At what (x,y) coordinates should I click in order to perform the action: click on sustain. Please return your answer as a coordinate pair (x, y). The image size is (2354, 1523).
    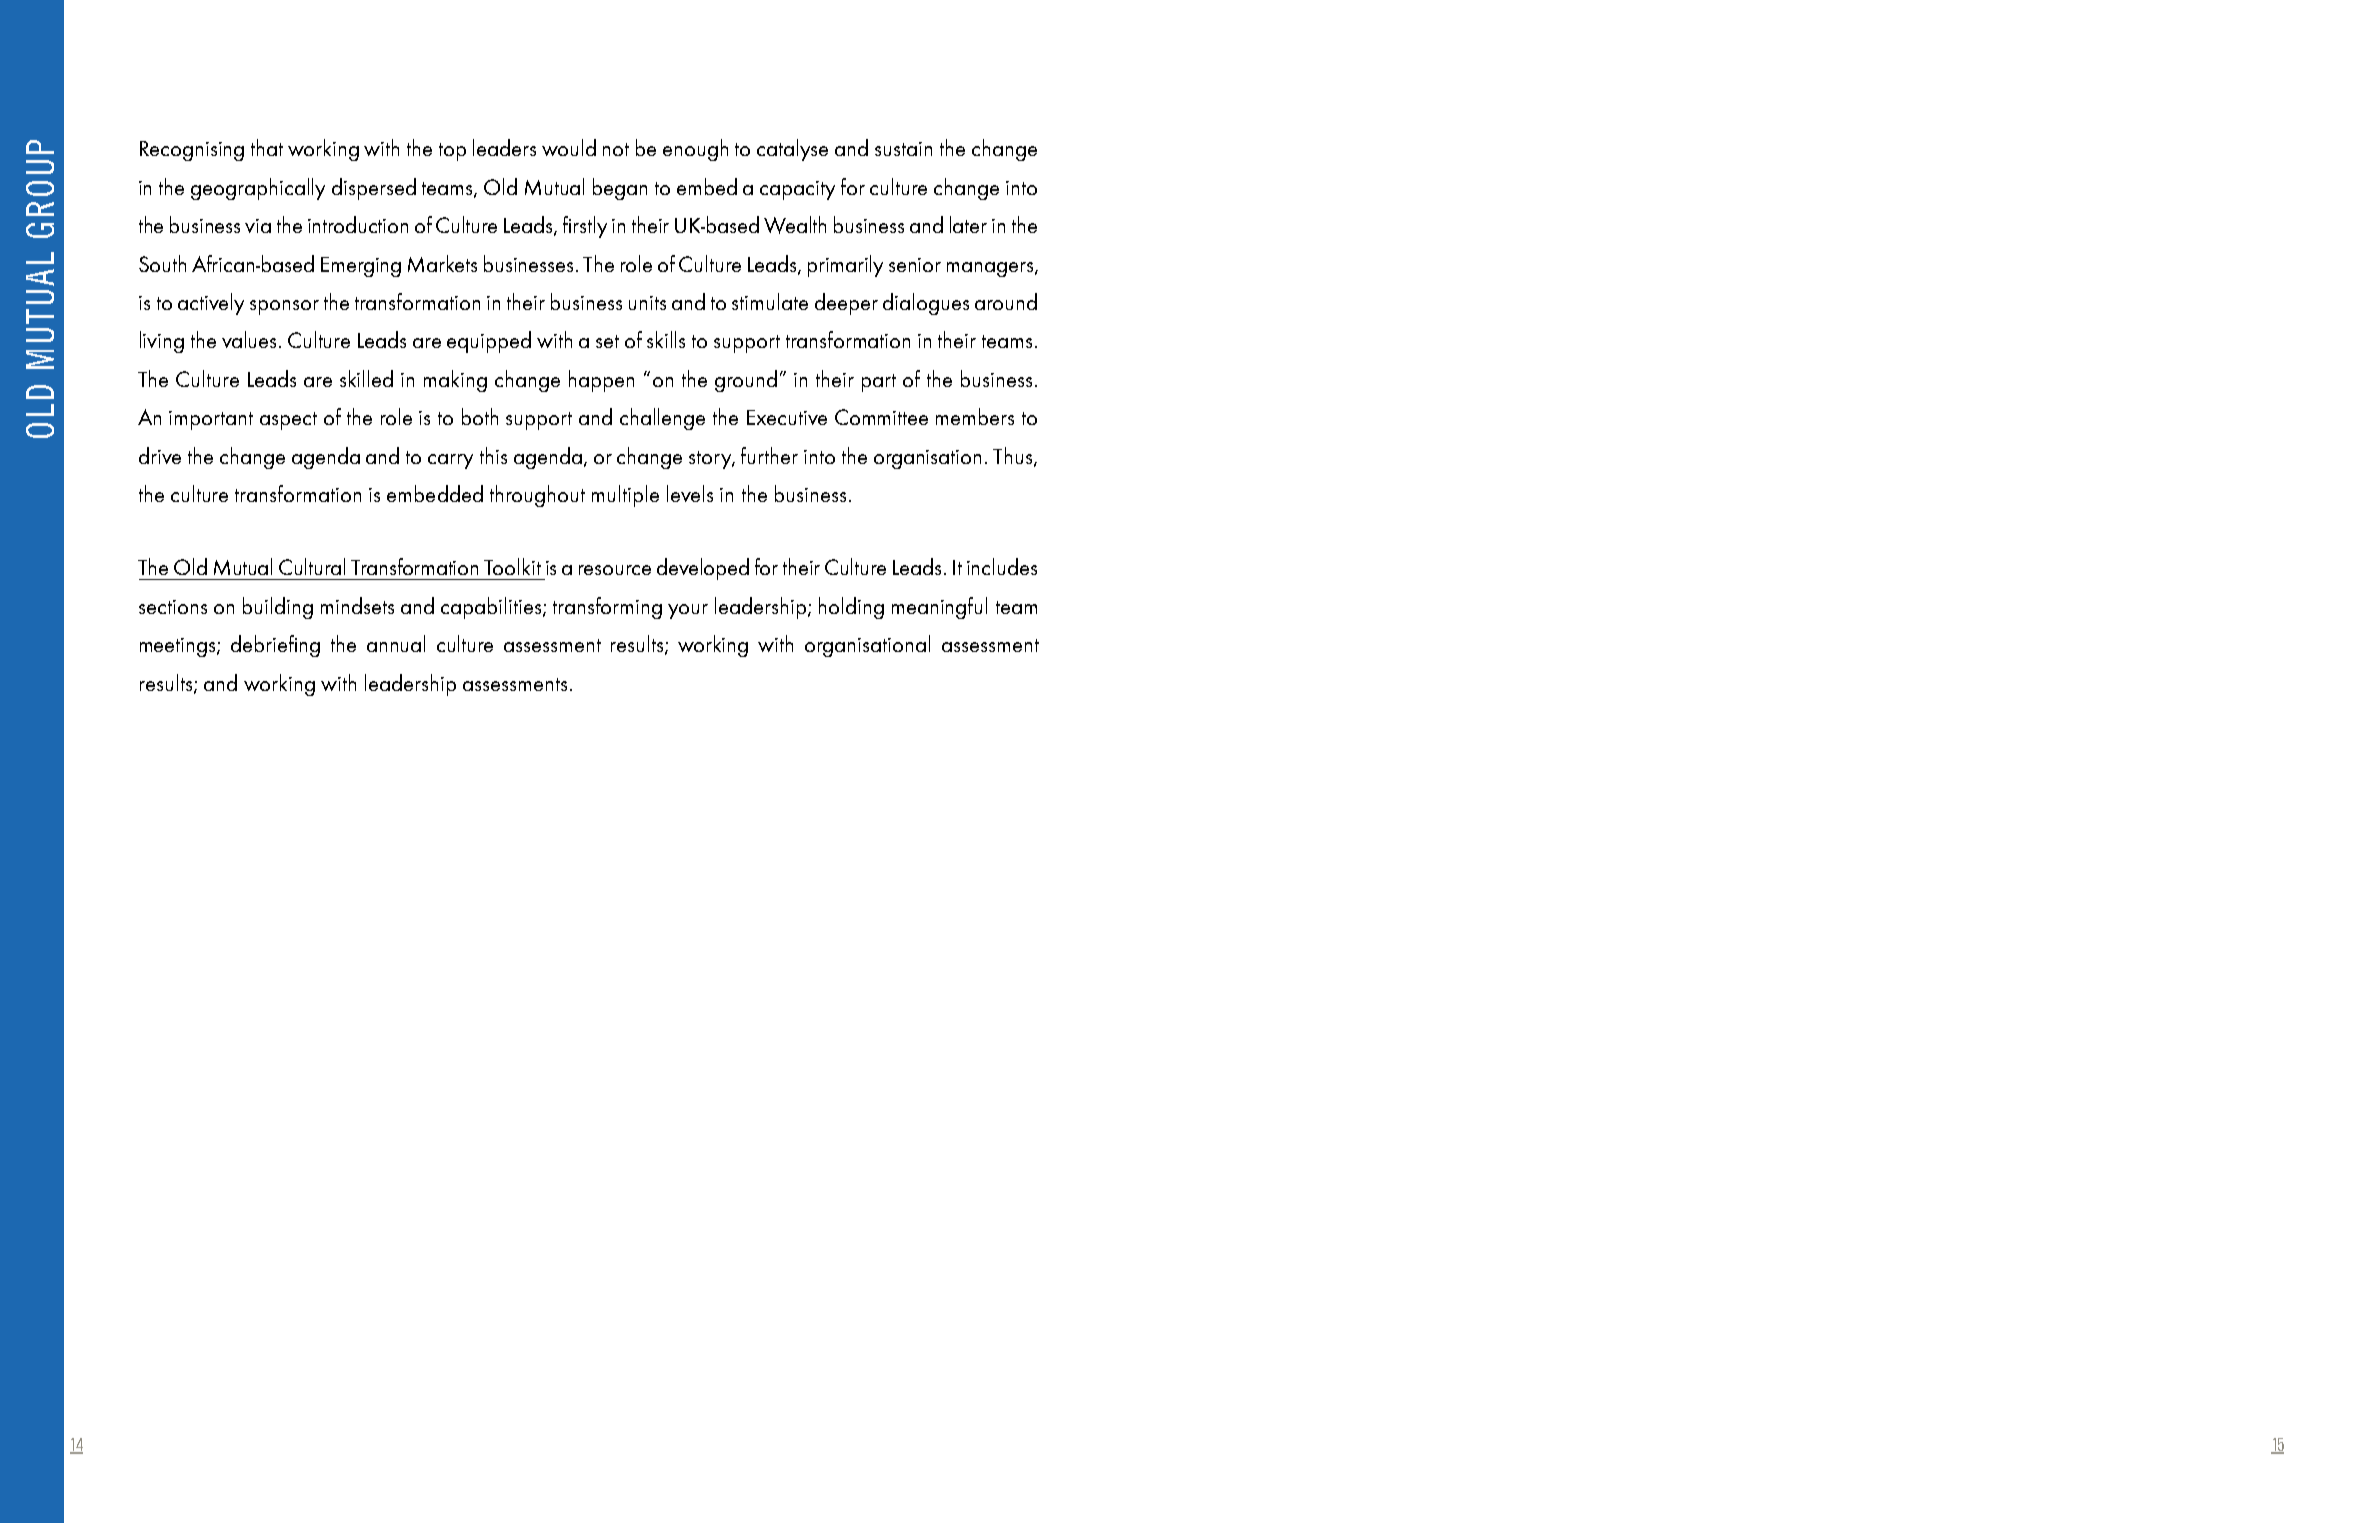
    Looking at the image, I should click on (903, 149).
